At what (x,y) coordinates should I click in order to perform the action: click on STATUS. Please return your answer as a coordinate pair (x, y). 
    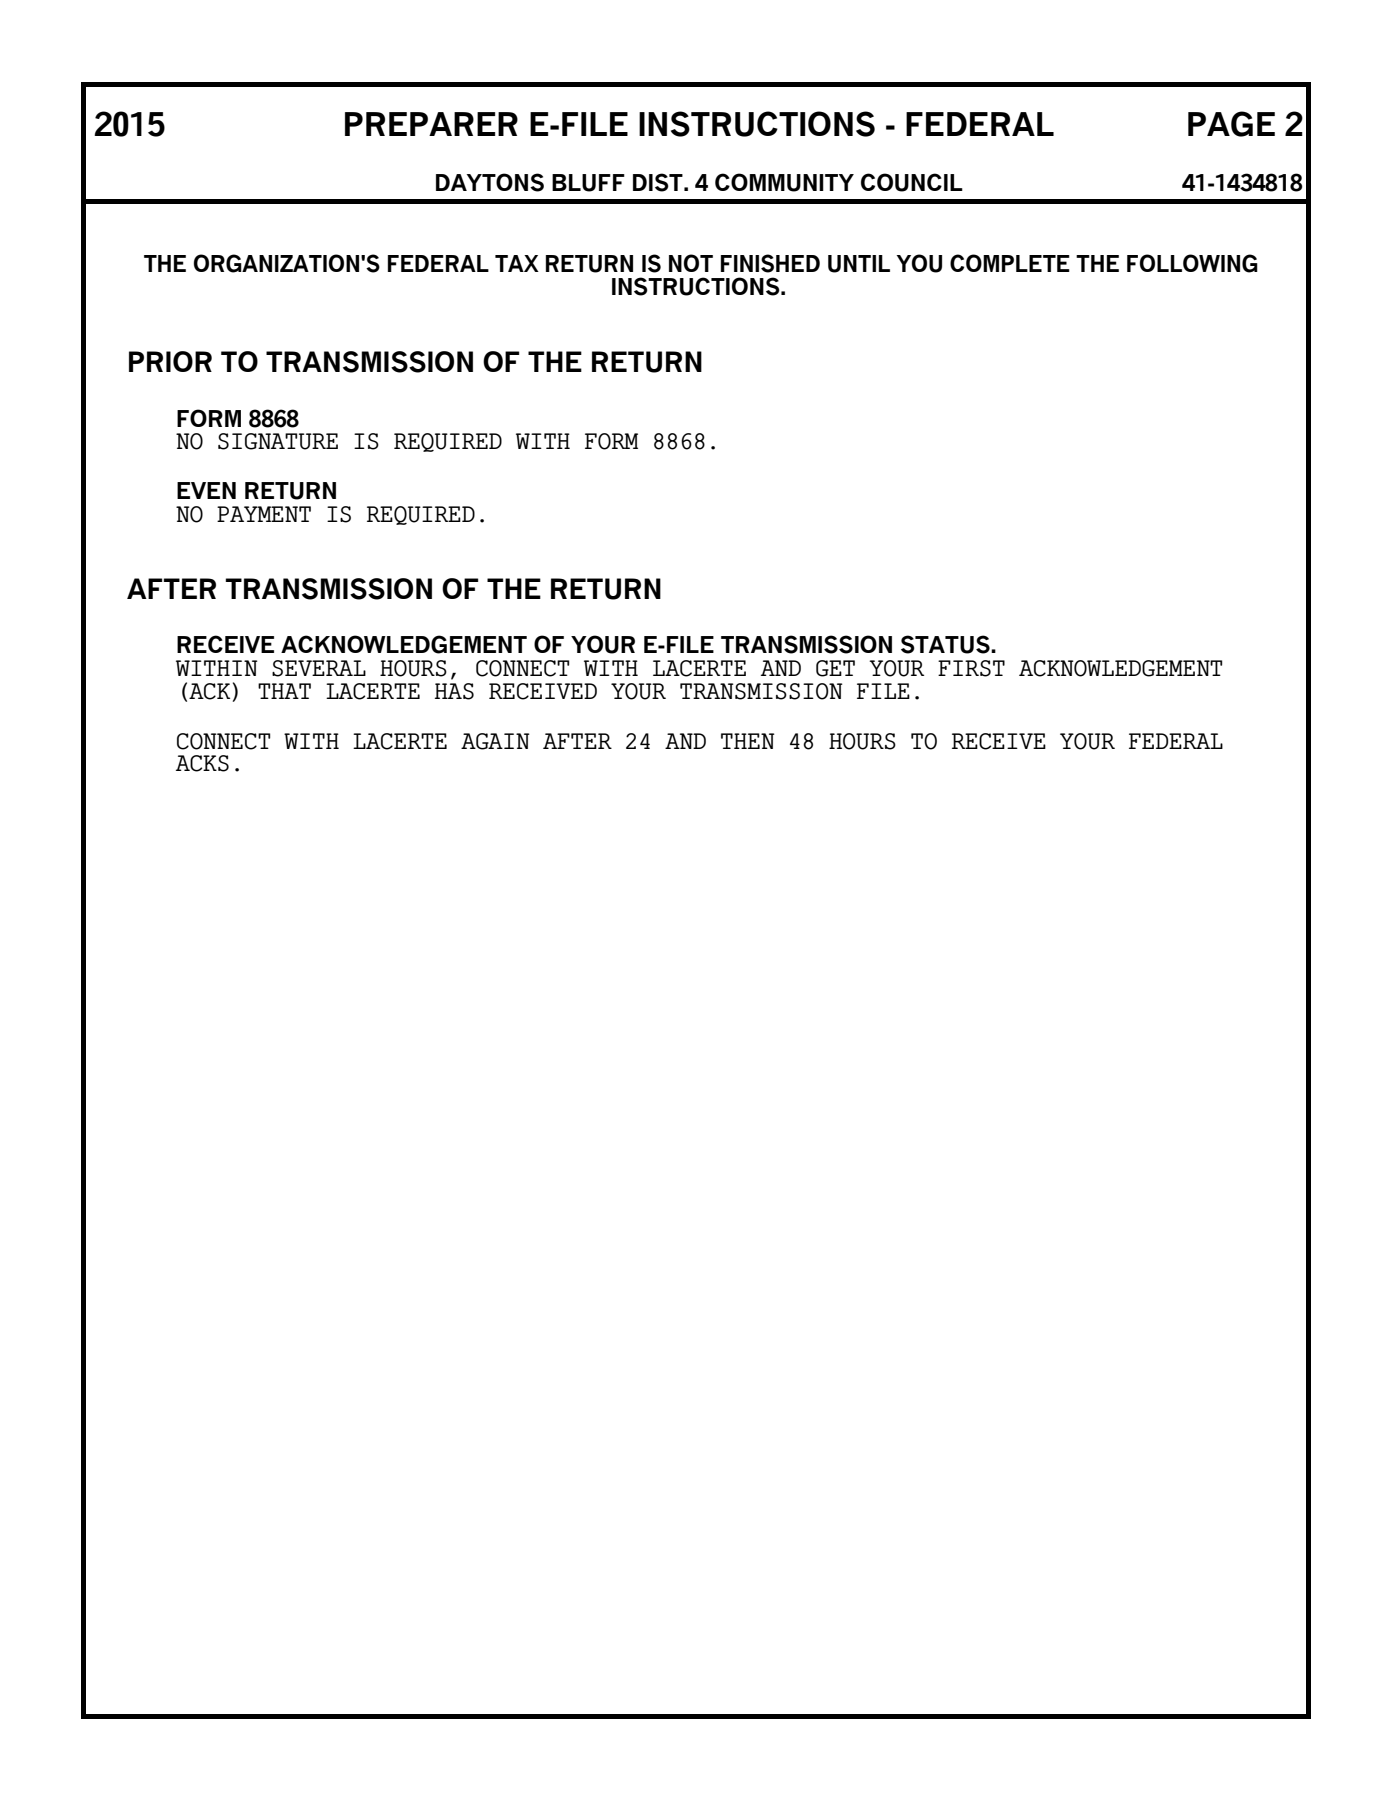
    Looking at the image, I should click on (946, 644).
